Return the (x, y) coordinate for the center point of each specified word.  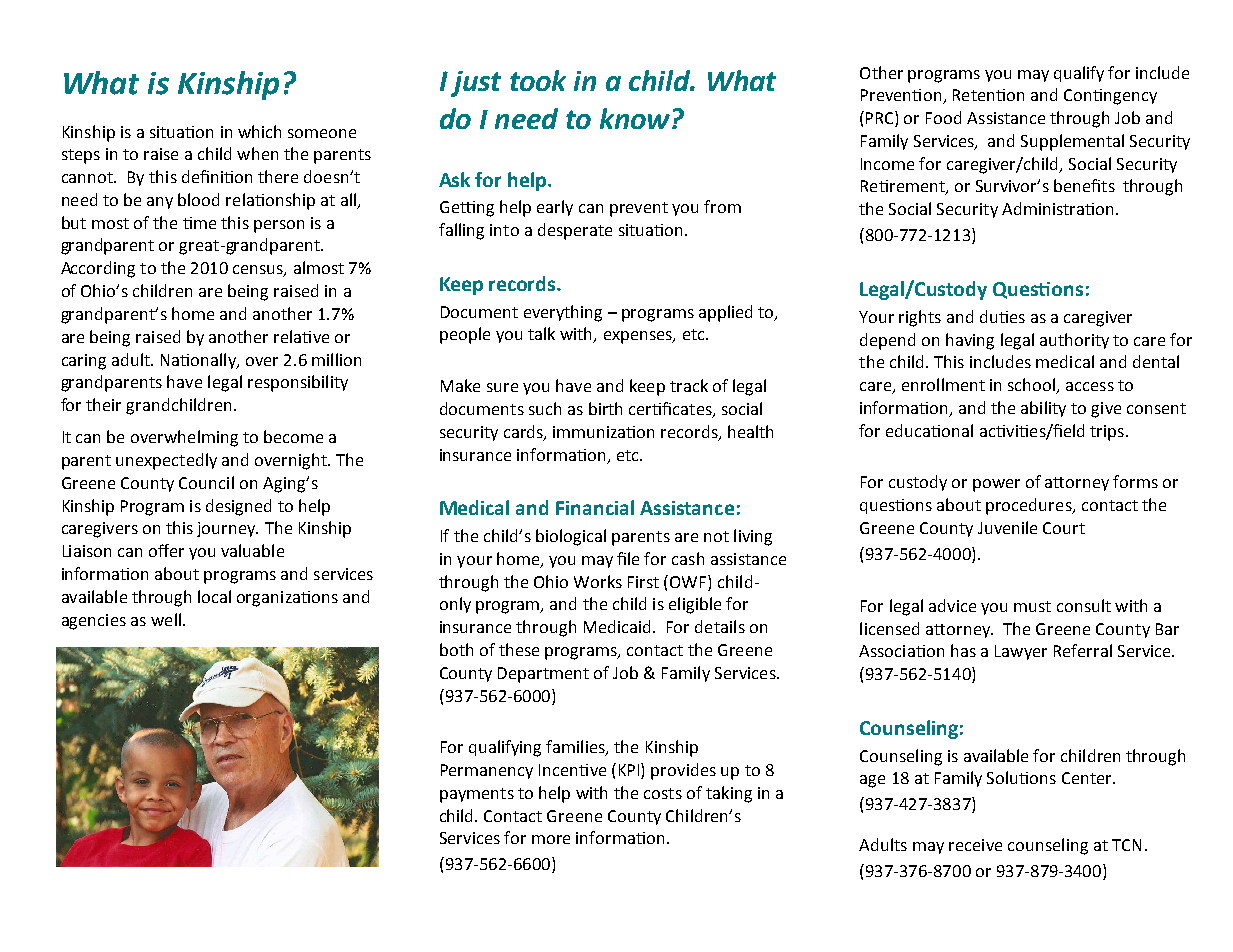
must (1032, 606)
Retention (988, 95)
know (635, 118)
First (643, 582)
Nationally (199, 361)
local (214, 596)
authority (1074, 341)
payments (477, 795)
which (259, 131)
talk (541, 333)
